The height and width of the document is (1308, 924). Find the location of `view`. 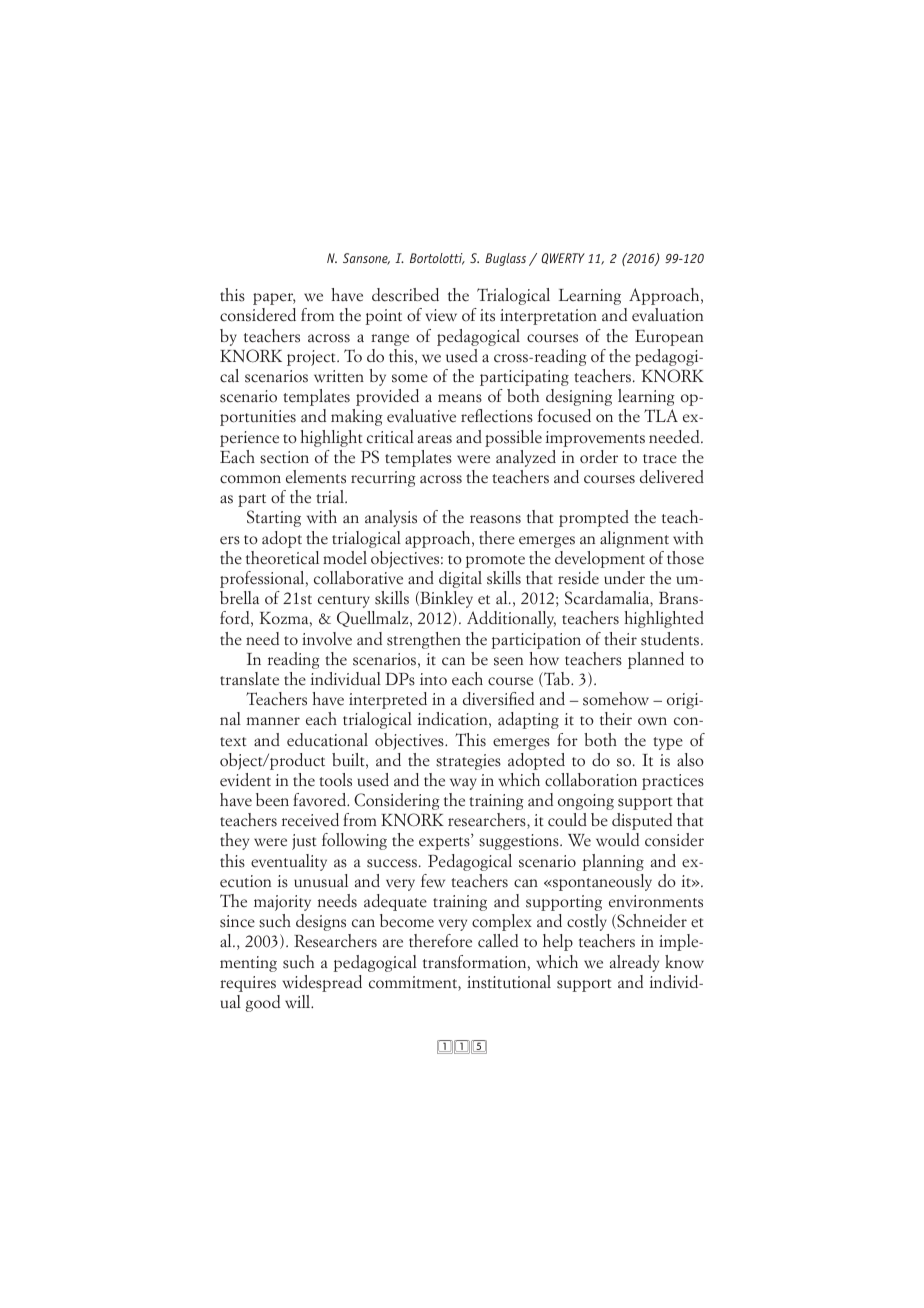

view is located at coordinates (441, 315).
